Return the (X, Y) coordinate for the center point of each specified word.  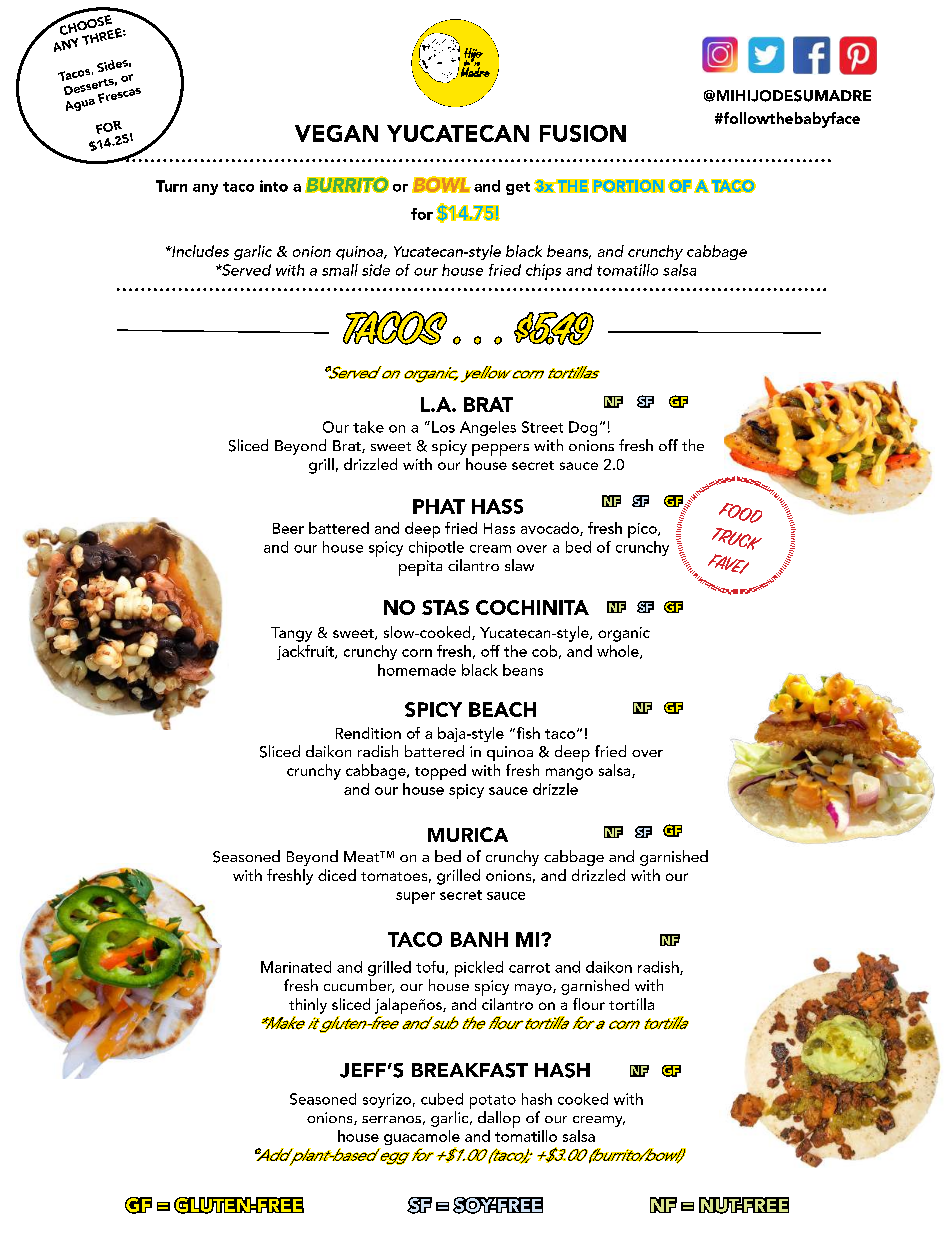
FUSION (583, 133)
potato (493, 1102)
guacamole (422, 1139)
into (274, 186)
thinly (308, 1006)
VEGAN (336, 133)
